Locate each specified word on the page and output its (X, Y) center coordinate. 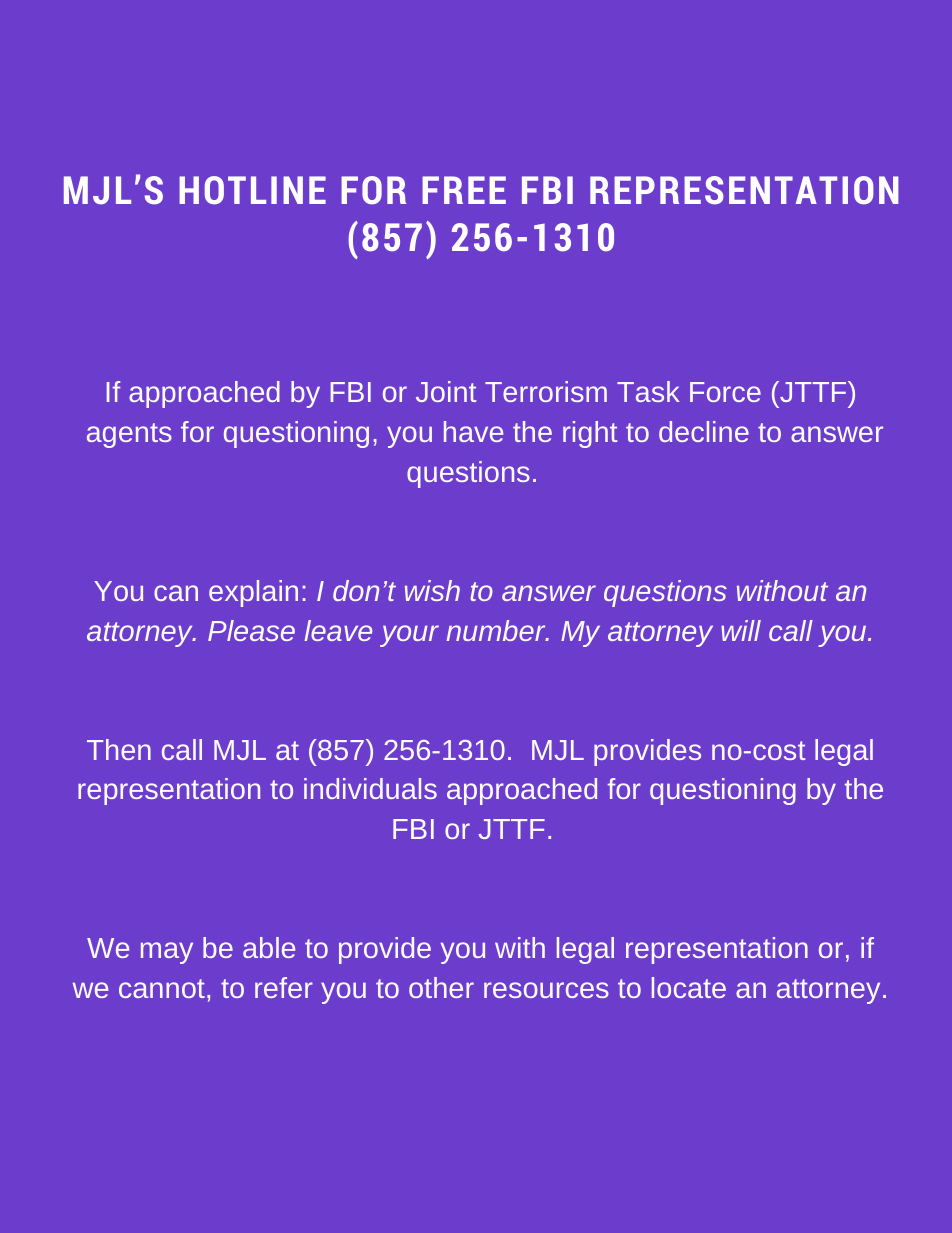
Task (648, 391)
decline (704, 431)
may (167, 953)
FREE (464, 190)
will (741, 630)
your (409, 636)
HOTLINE (252, 190)
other (441, 987)
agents (129, 435)
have (473, 431)
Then (119, 749)
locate (689, 987)
